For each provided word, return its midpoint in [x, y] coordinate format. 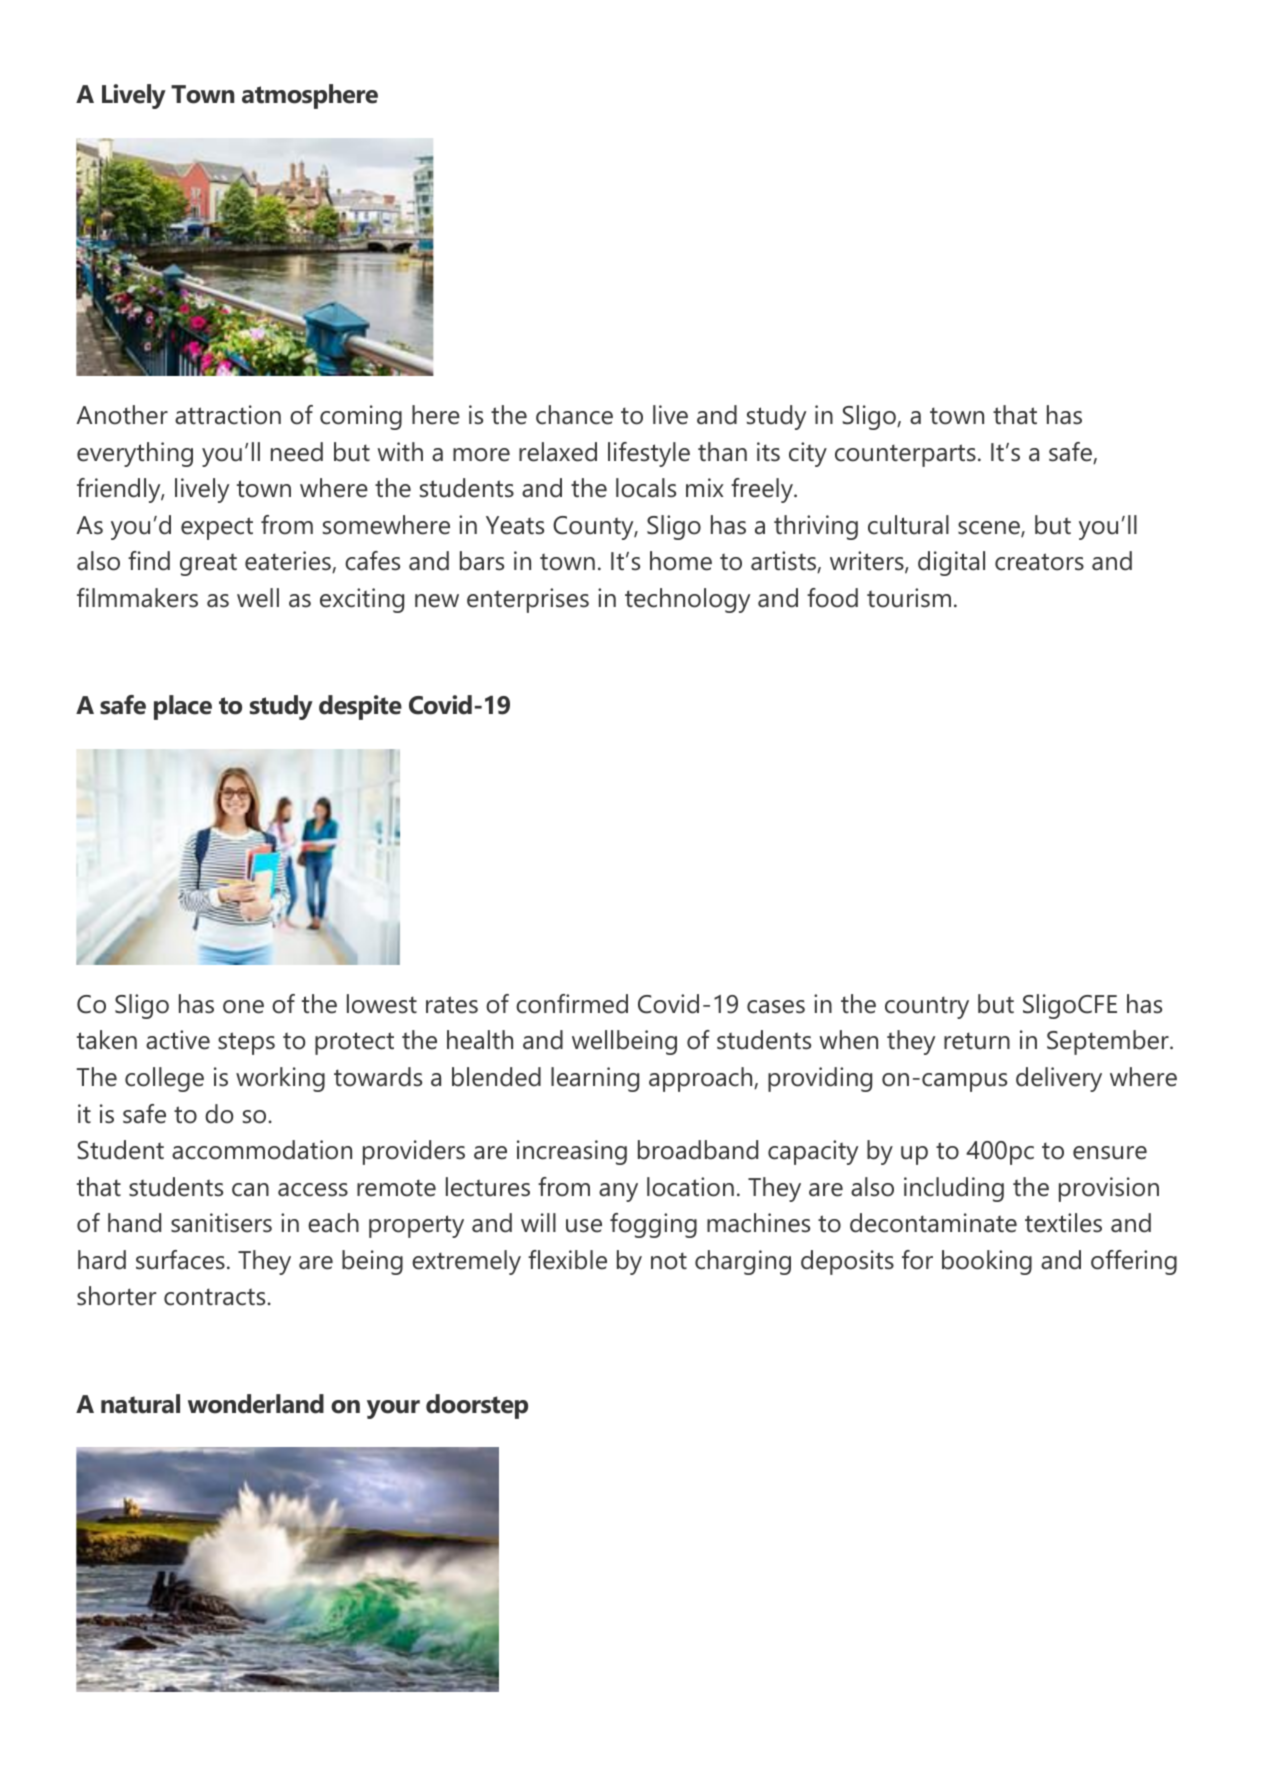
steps [246, 1043]
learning [595, 1079]
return [977, 1041]
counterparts [905, 455]
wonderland [256, 1404]
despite [360, 707]
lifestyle [649, 454]
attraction [228, 415]
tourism [909, 598]
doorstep [477, 1406]
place [183, 707]
